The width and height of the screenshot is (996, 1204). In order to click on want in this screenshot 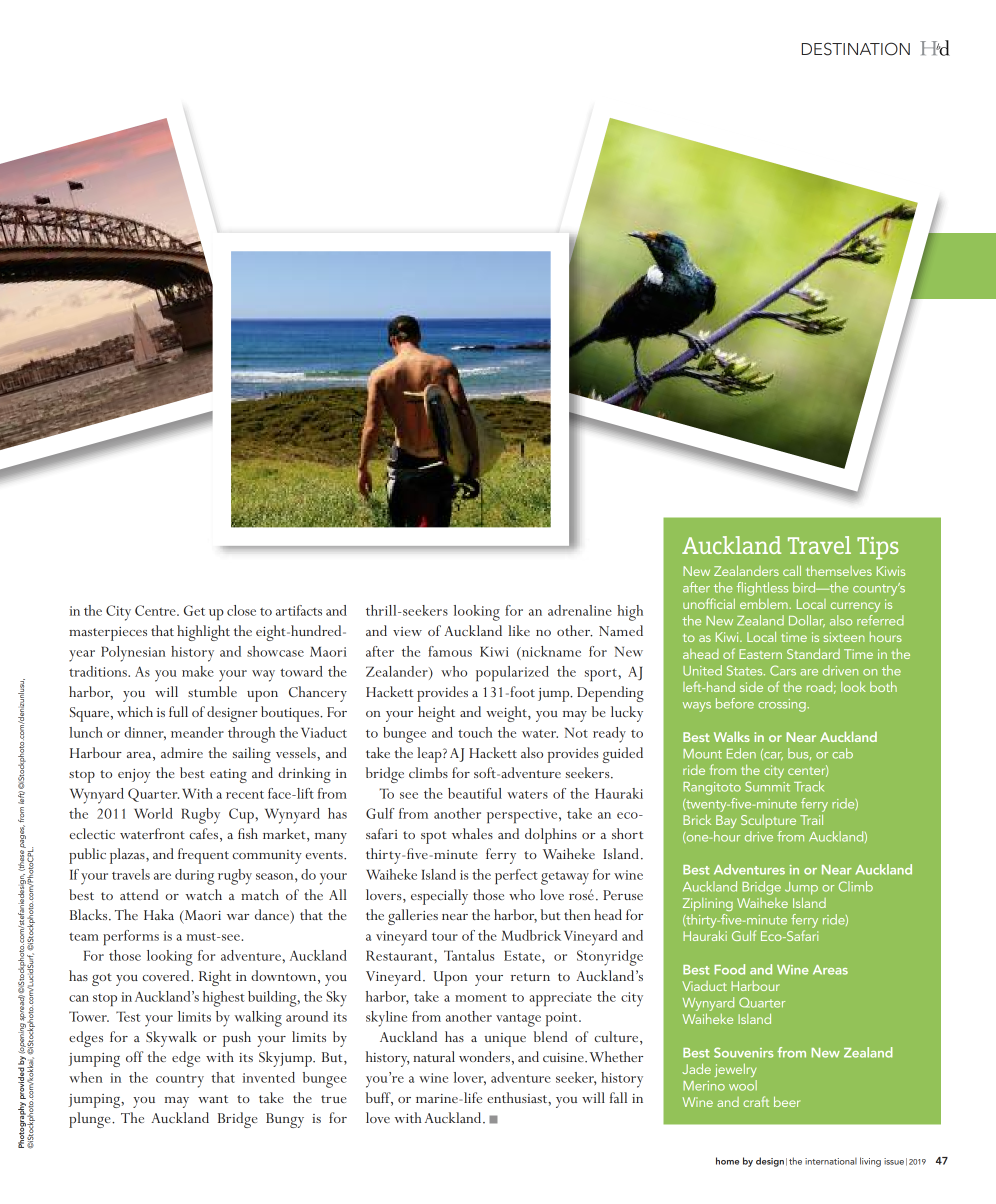, I will do `click(213, 1099)`.
